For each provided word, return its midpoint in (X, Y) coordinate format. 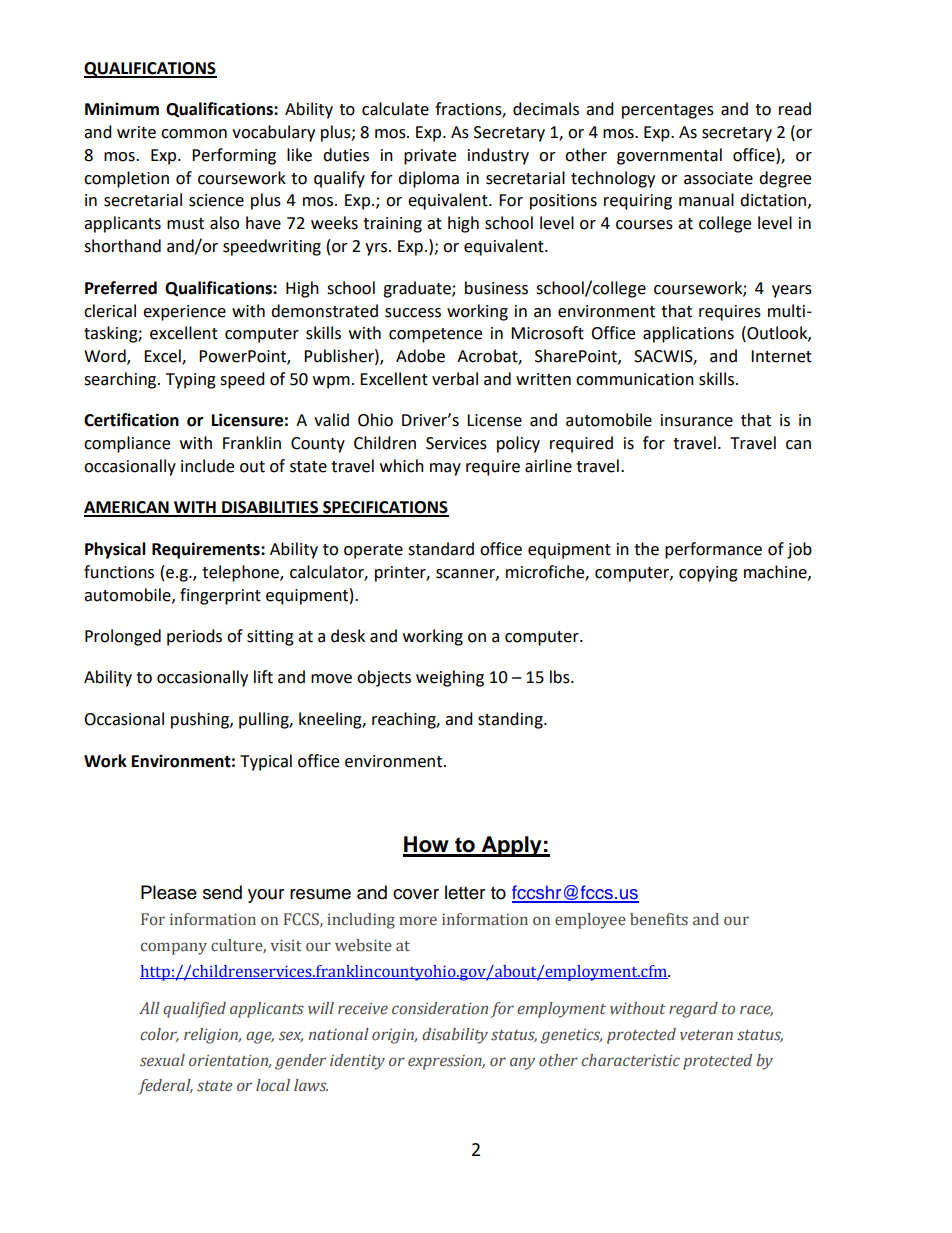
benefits (659, 919)
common (194, 134)
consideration (440, 1008)
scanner (466, 574)
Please (169, 892)
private (430, 157)
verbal (455, 379)
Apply (512, 846)
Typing (191, 381)
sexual (162, 1060)
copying (708, 574)
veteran (706, 1035)
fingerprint (220, 596)
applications (688, 334)
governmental (669, 156)
